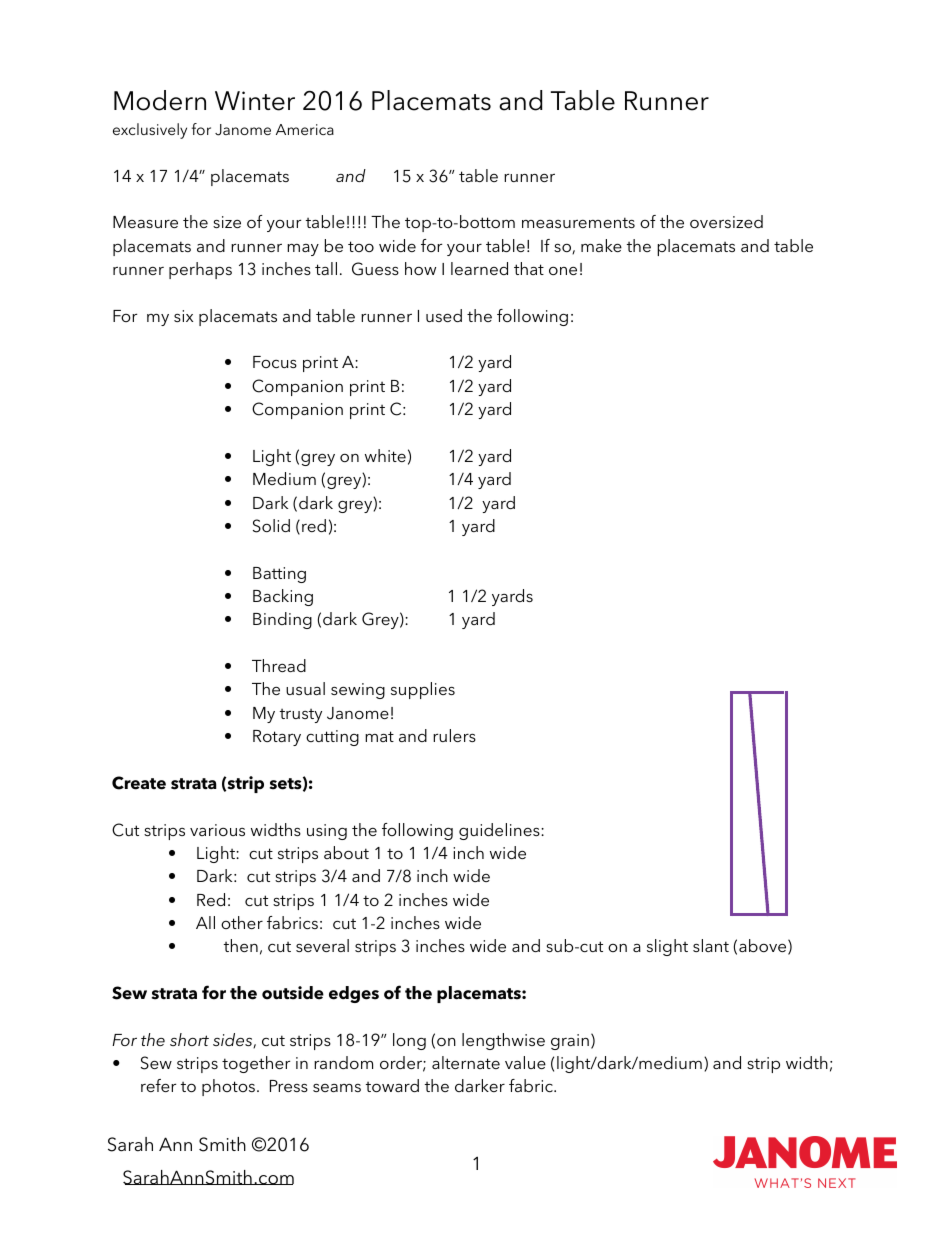 The height and width of the document is (1233, 952). Describe the element at coordinates (279, 575) in the document. I see `Batting` at that location.
